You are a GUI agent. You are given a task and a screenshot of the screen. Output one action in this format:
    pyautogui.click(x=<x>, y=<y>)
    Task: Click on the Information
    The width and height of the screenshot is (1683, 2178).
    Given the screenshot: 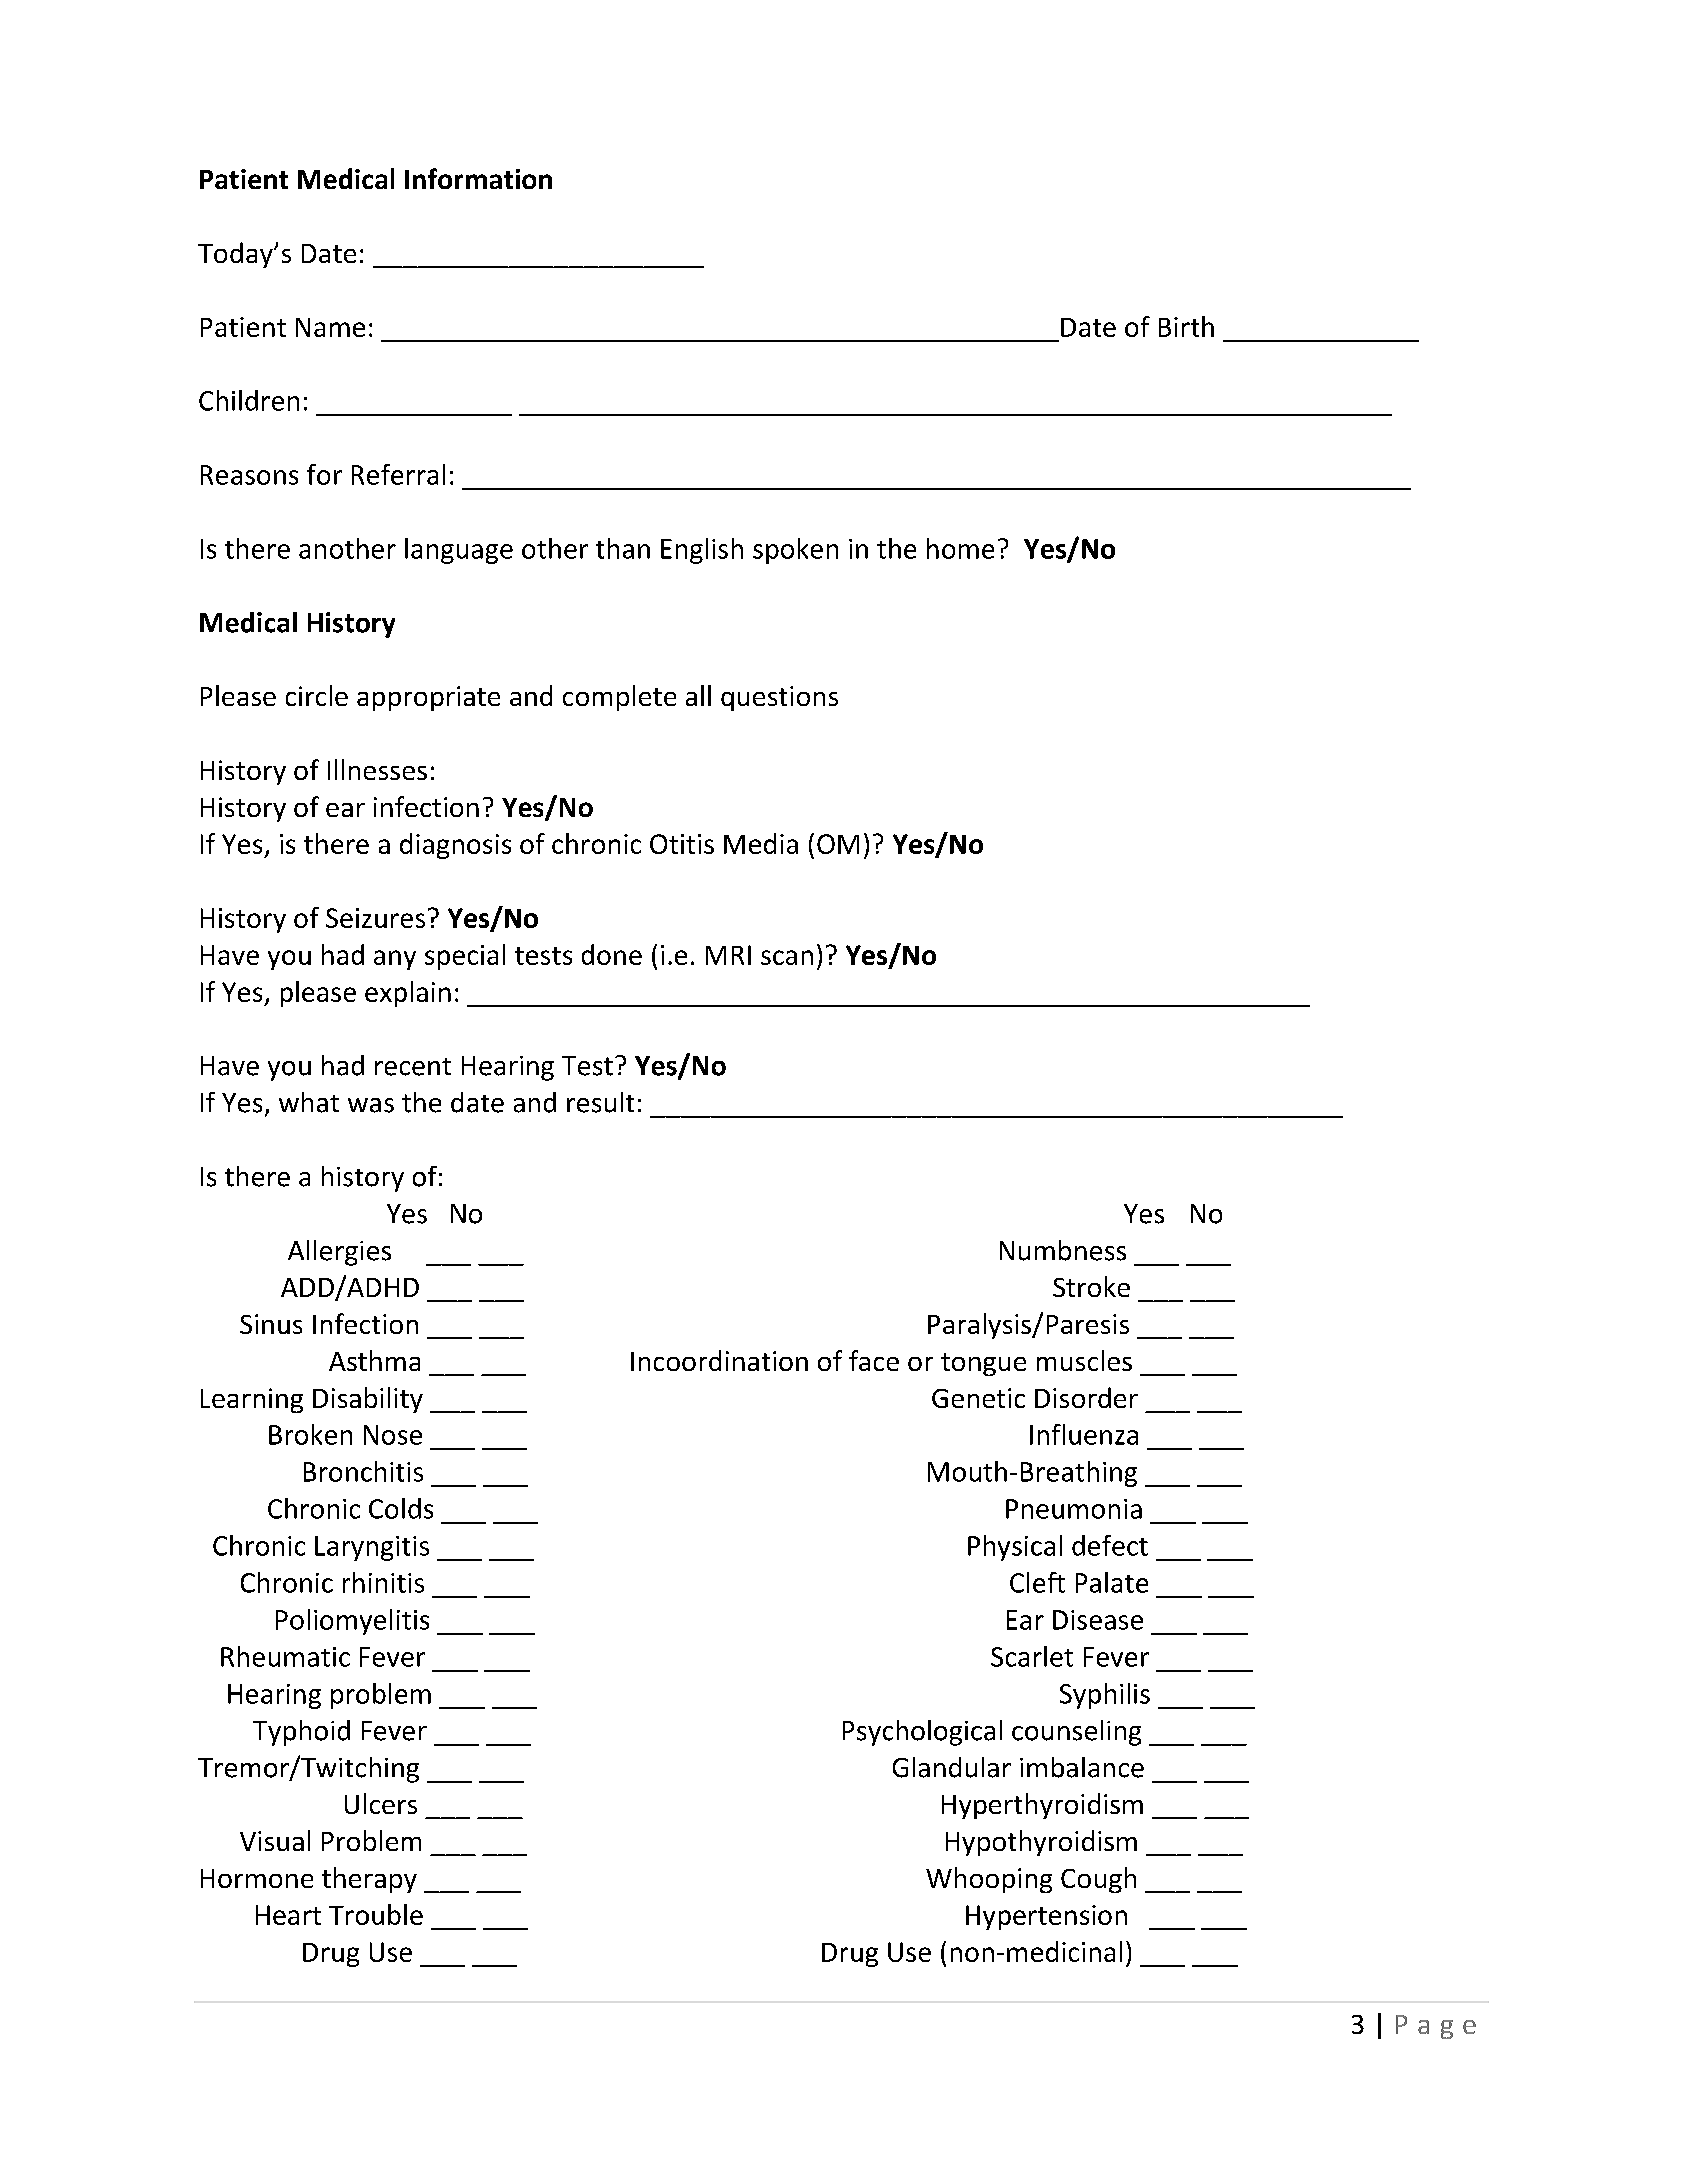 What is the action you would take?
    pyautogui.click(x=478, y=178)
